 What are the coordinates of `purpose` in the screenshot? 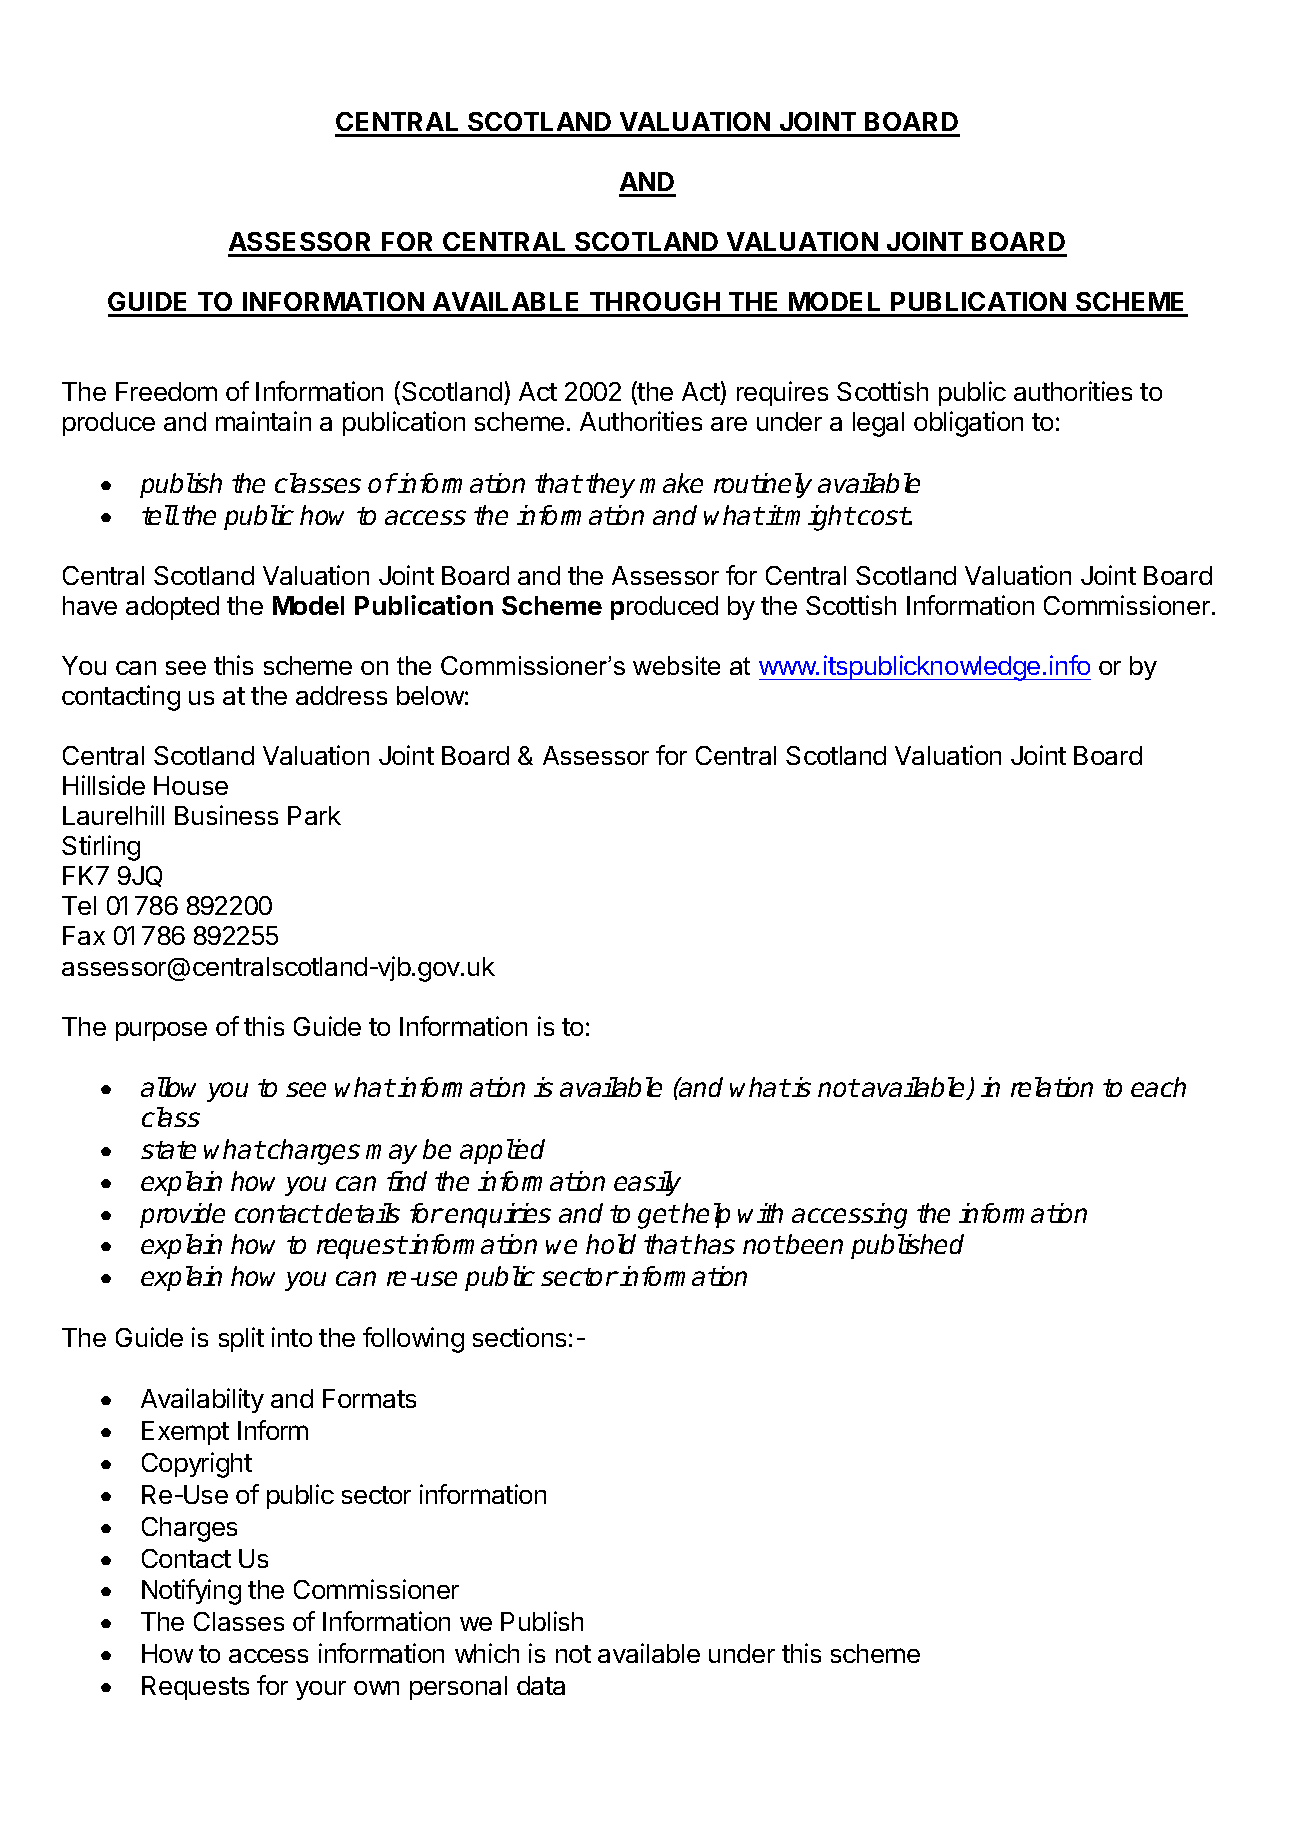 It's located at (161, 1031).
